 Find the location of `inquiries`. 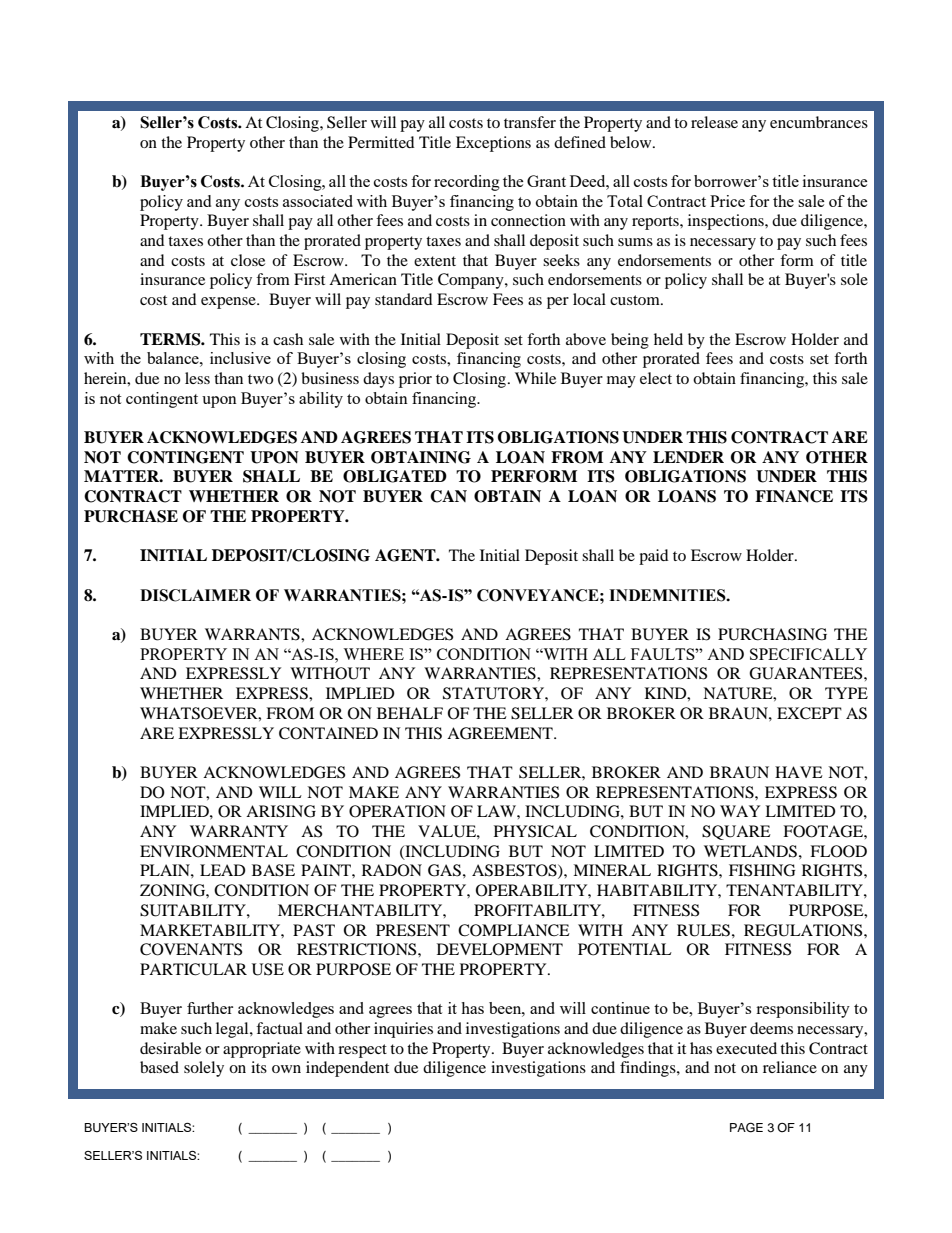

inquiries is located at coordinates (403, 1030).
